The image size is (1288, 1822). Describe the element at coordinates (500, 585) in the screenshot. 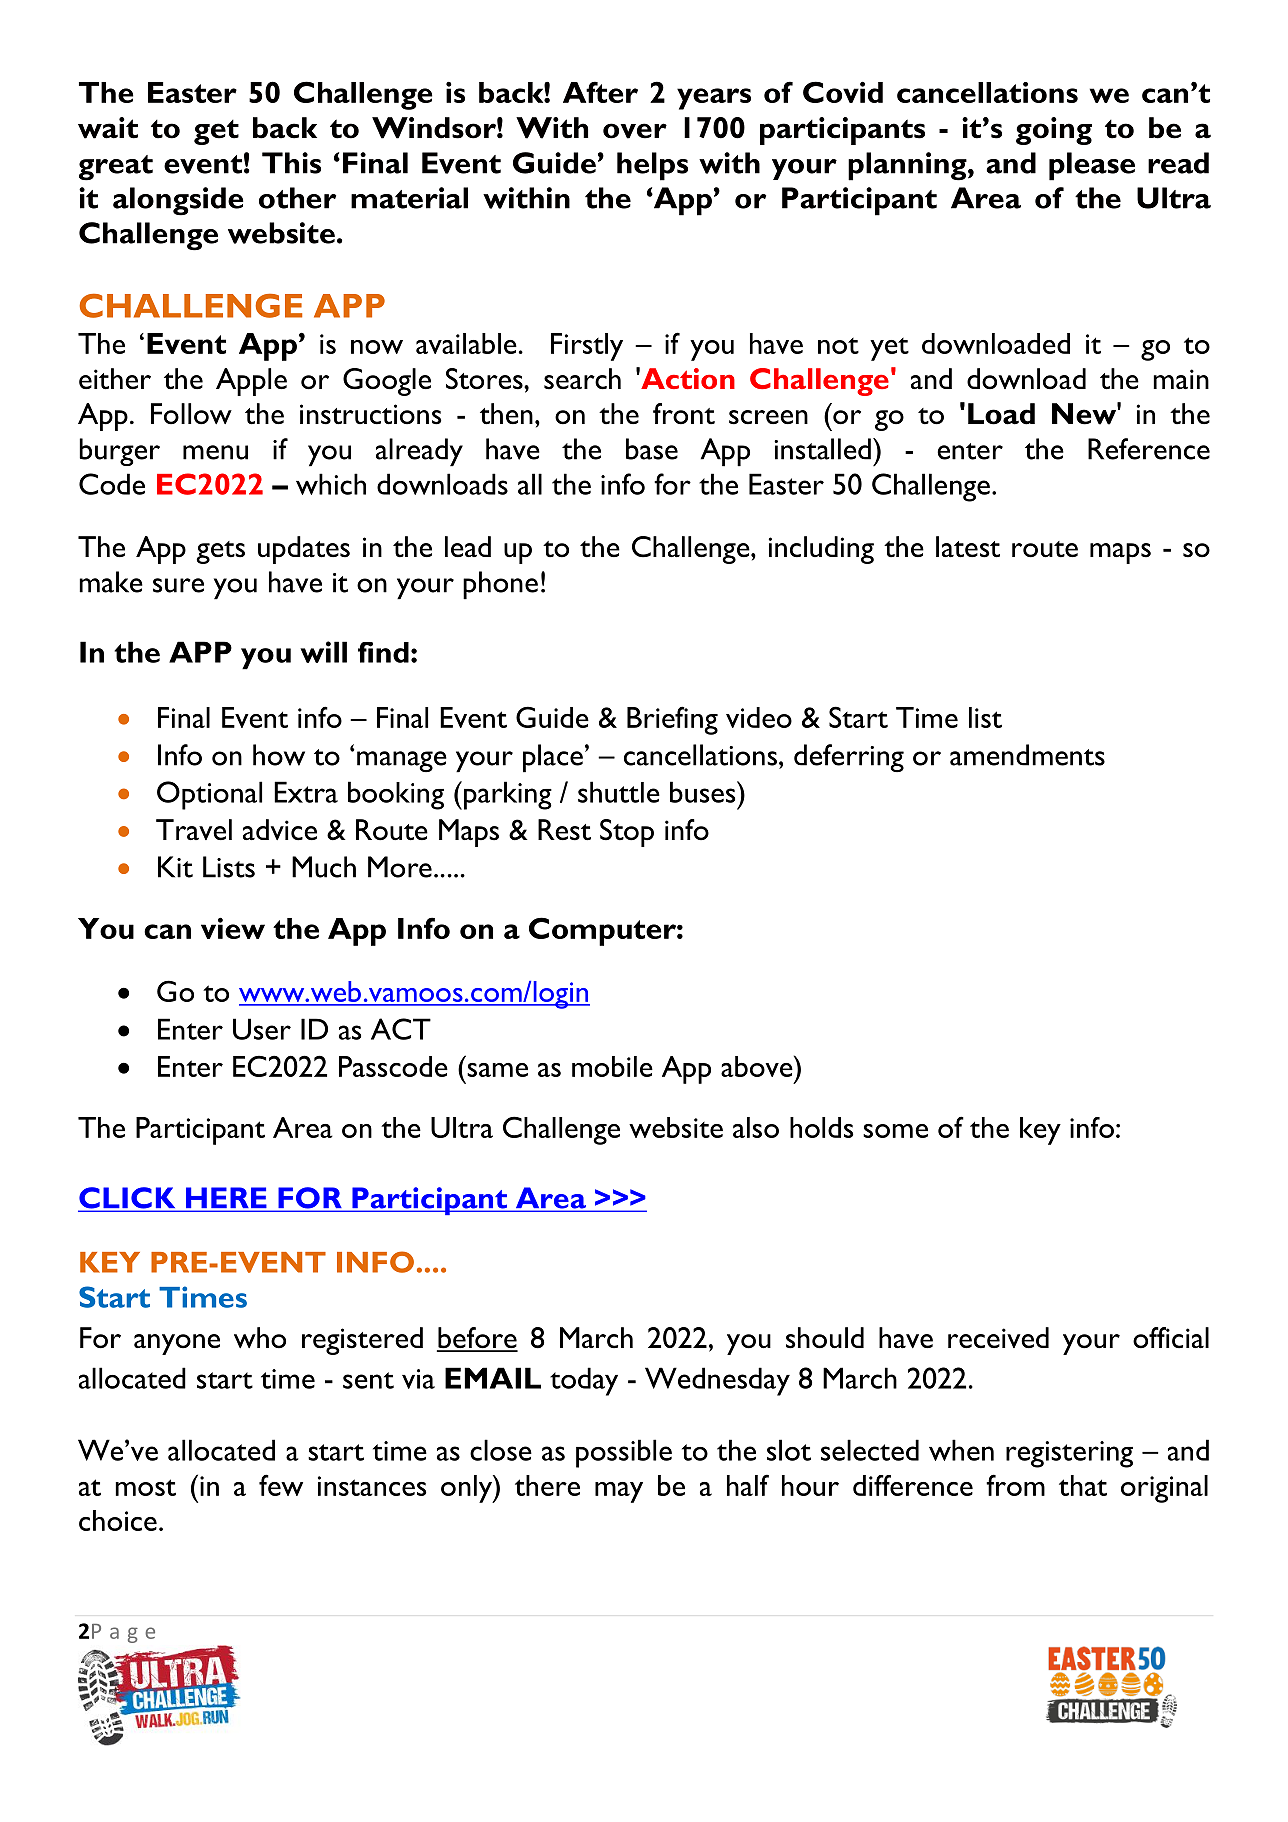

I see `phone` at that location.
